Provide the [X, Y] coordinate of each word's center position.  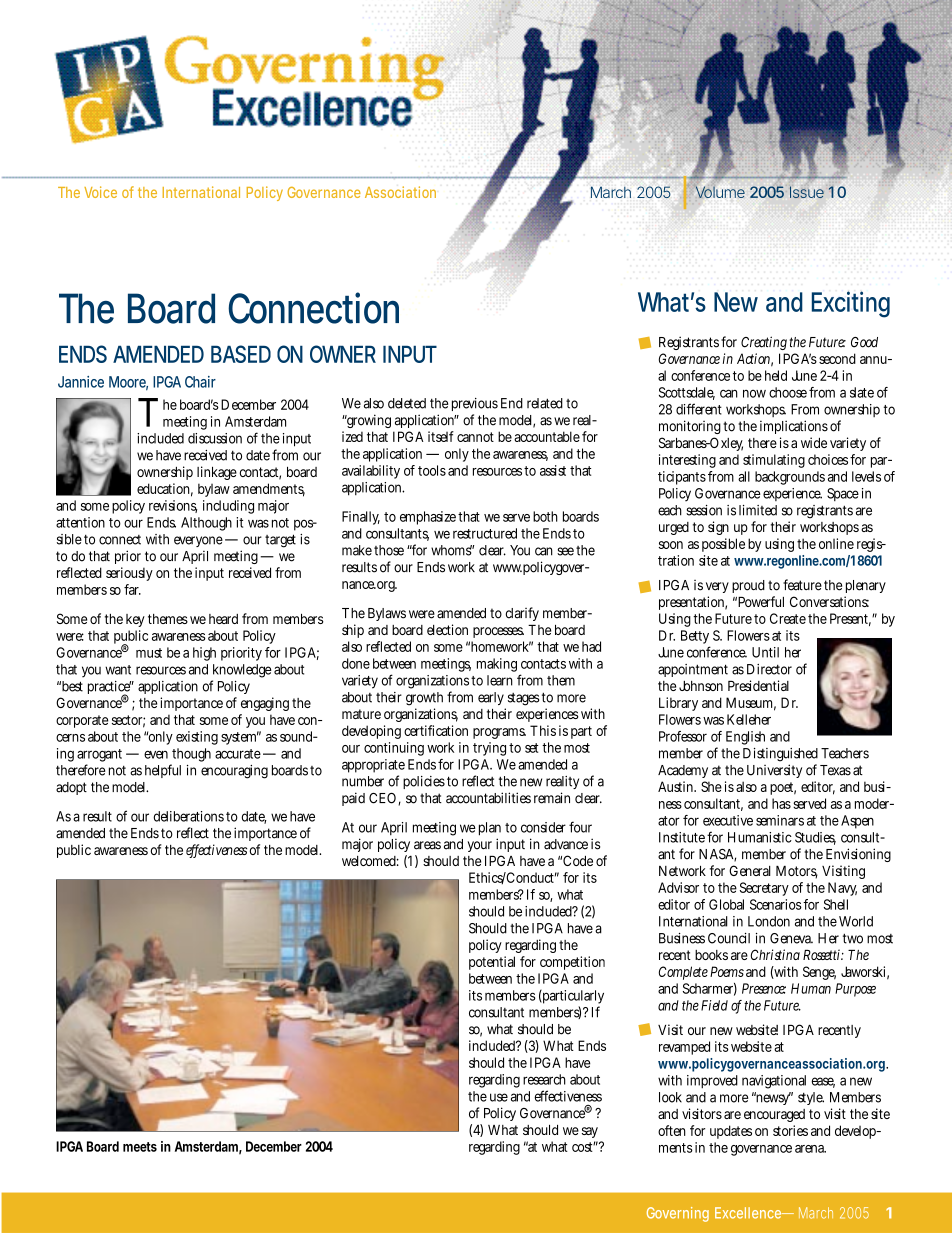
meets [140, 1147]
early [491, 698]
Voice [100, 192]
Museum [751, 703]
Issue [807, 192]
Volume [719, 191]
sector [128, 721]
